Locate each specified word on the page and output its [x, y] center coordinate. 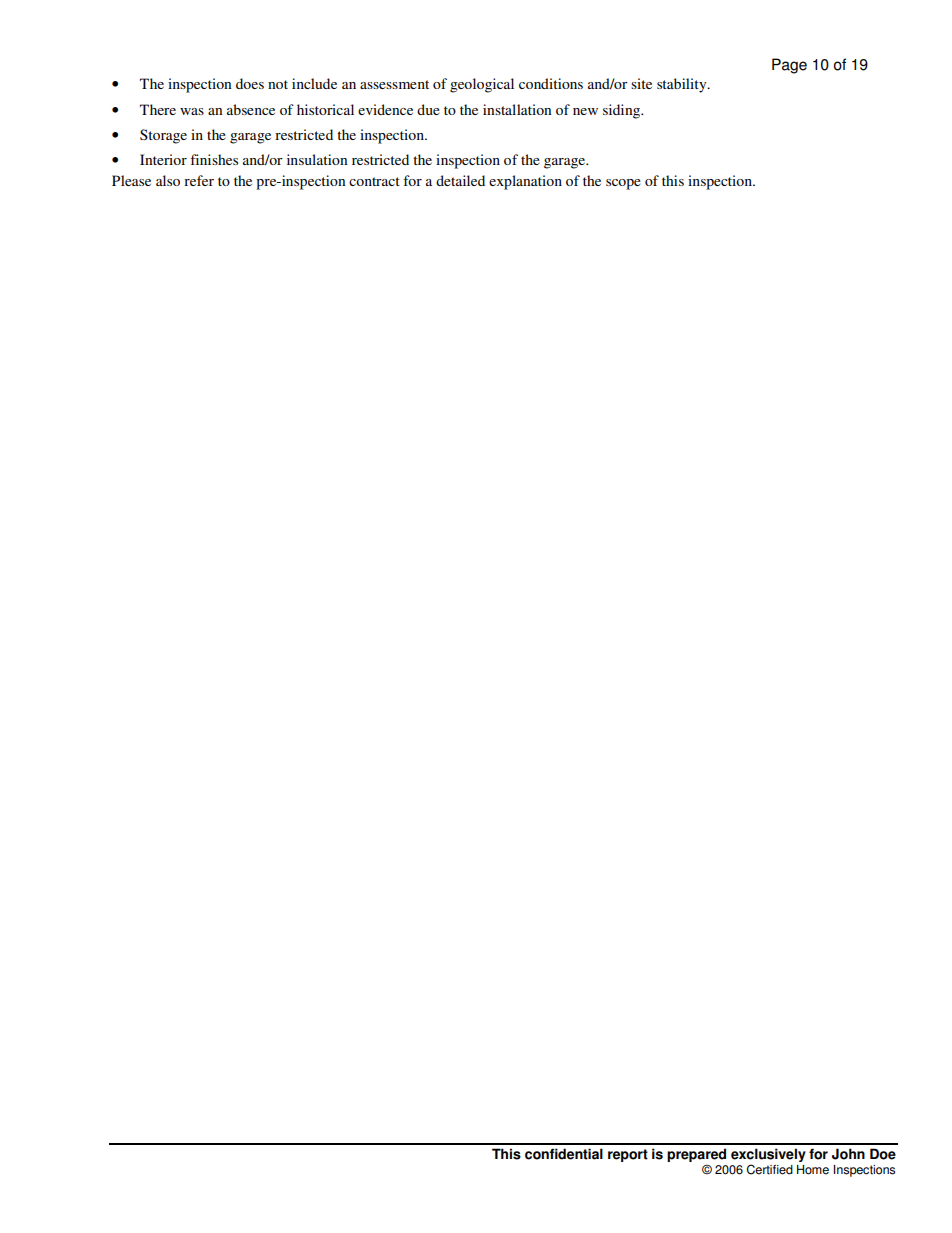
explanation [525, 182]
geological [482, 85]
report [628, 1155]
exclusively [768, 1156]
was [192, 111]
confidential [564, 1154]
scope [623, 184]
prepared [696, 1156]
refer [199, 180]
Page [789, 66]
